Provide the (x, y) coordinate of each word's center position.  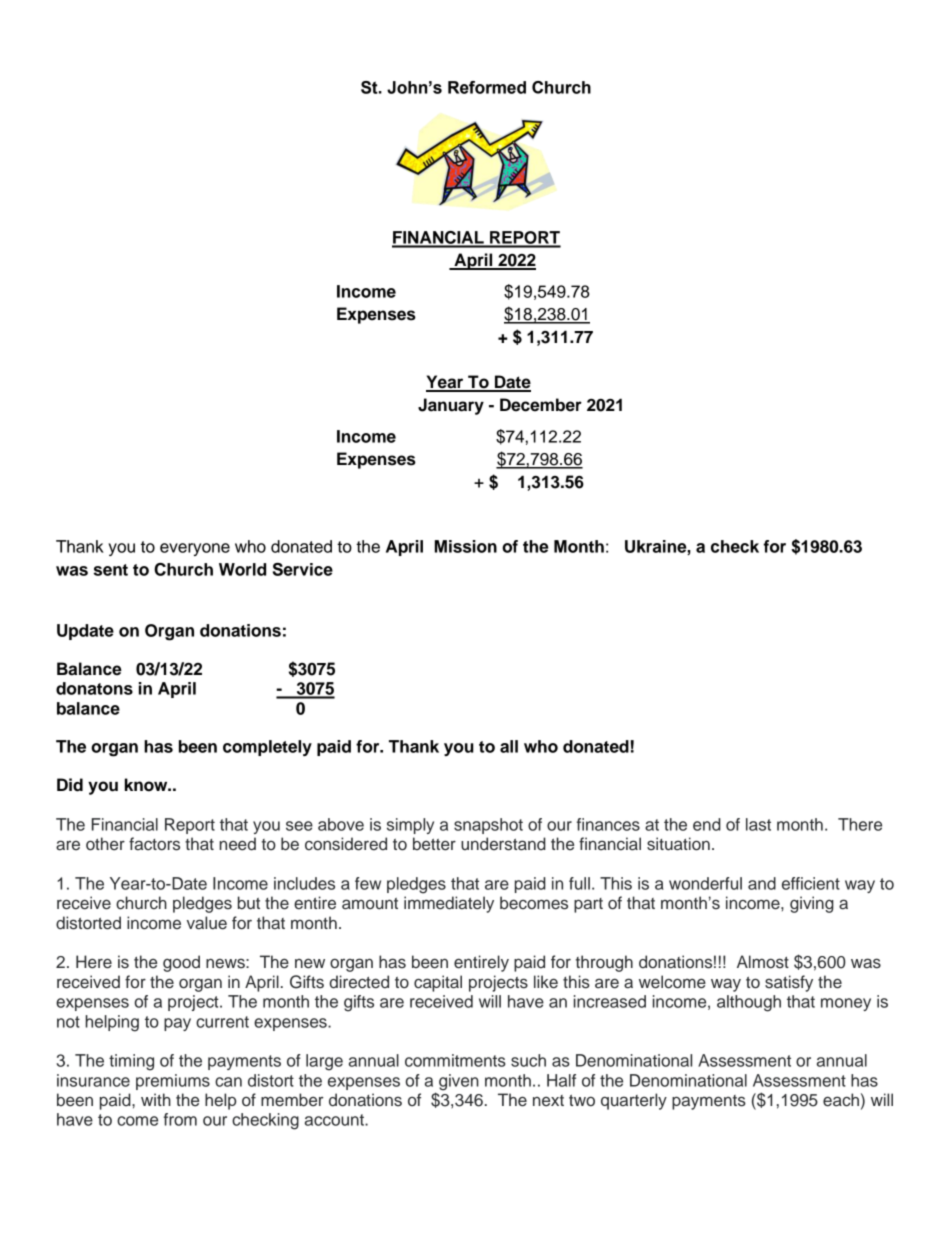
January (451, 406)
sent (110, 570)
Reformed (487, 87)
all (509, 746)
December (541, 405)
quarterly (634, 1101)
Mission (466, 546)
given (459, 1082)
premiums (173, 1082)
